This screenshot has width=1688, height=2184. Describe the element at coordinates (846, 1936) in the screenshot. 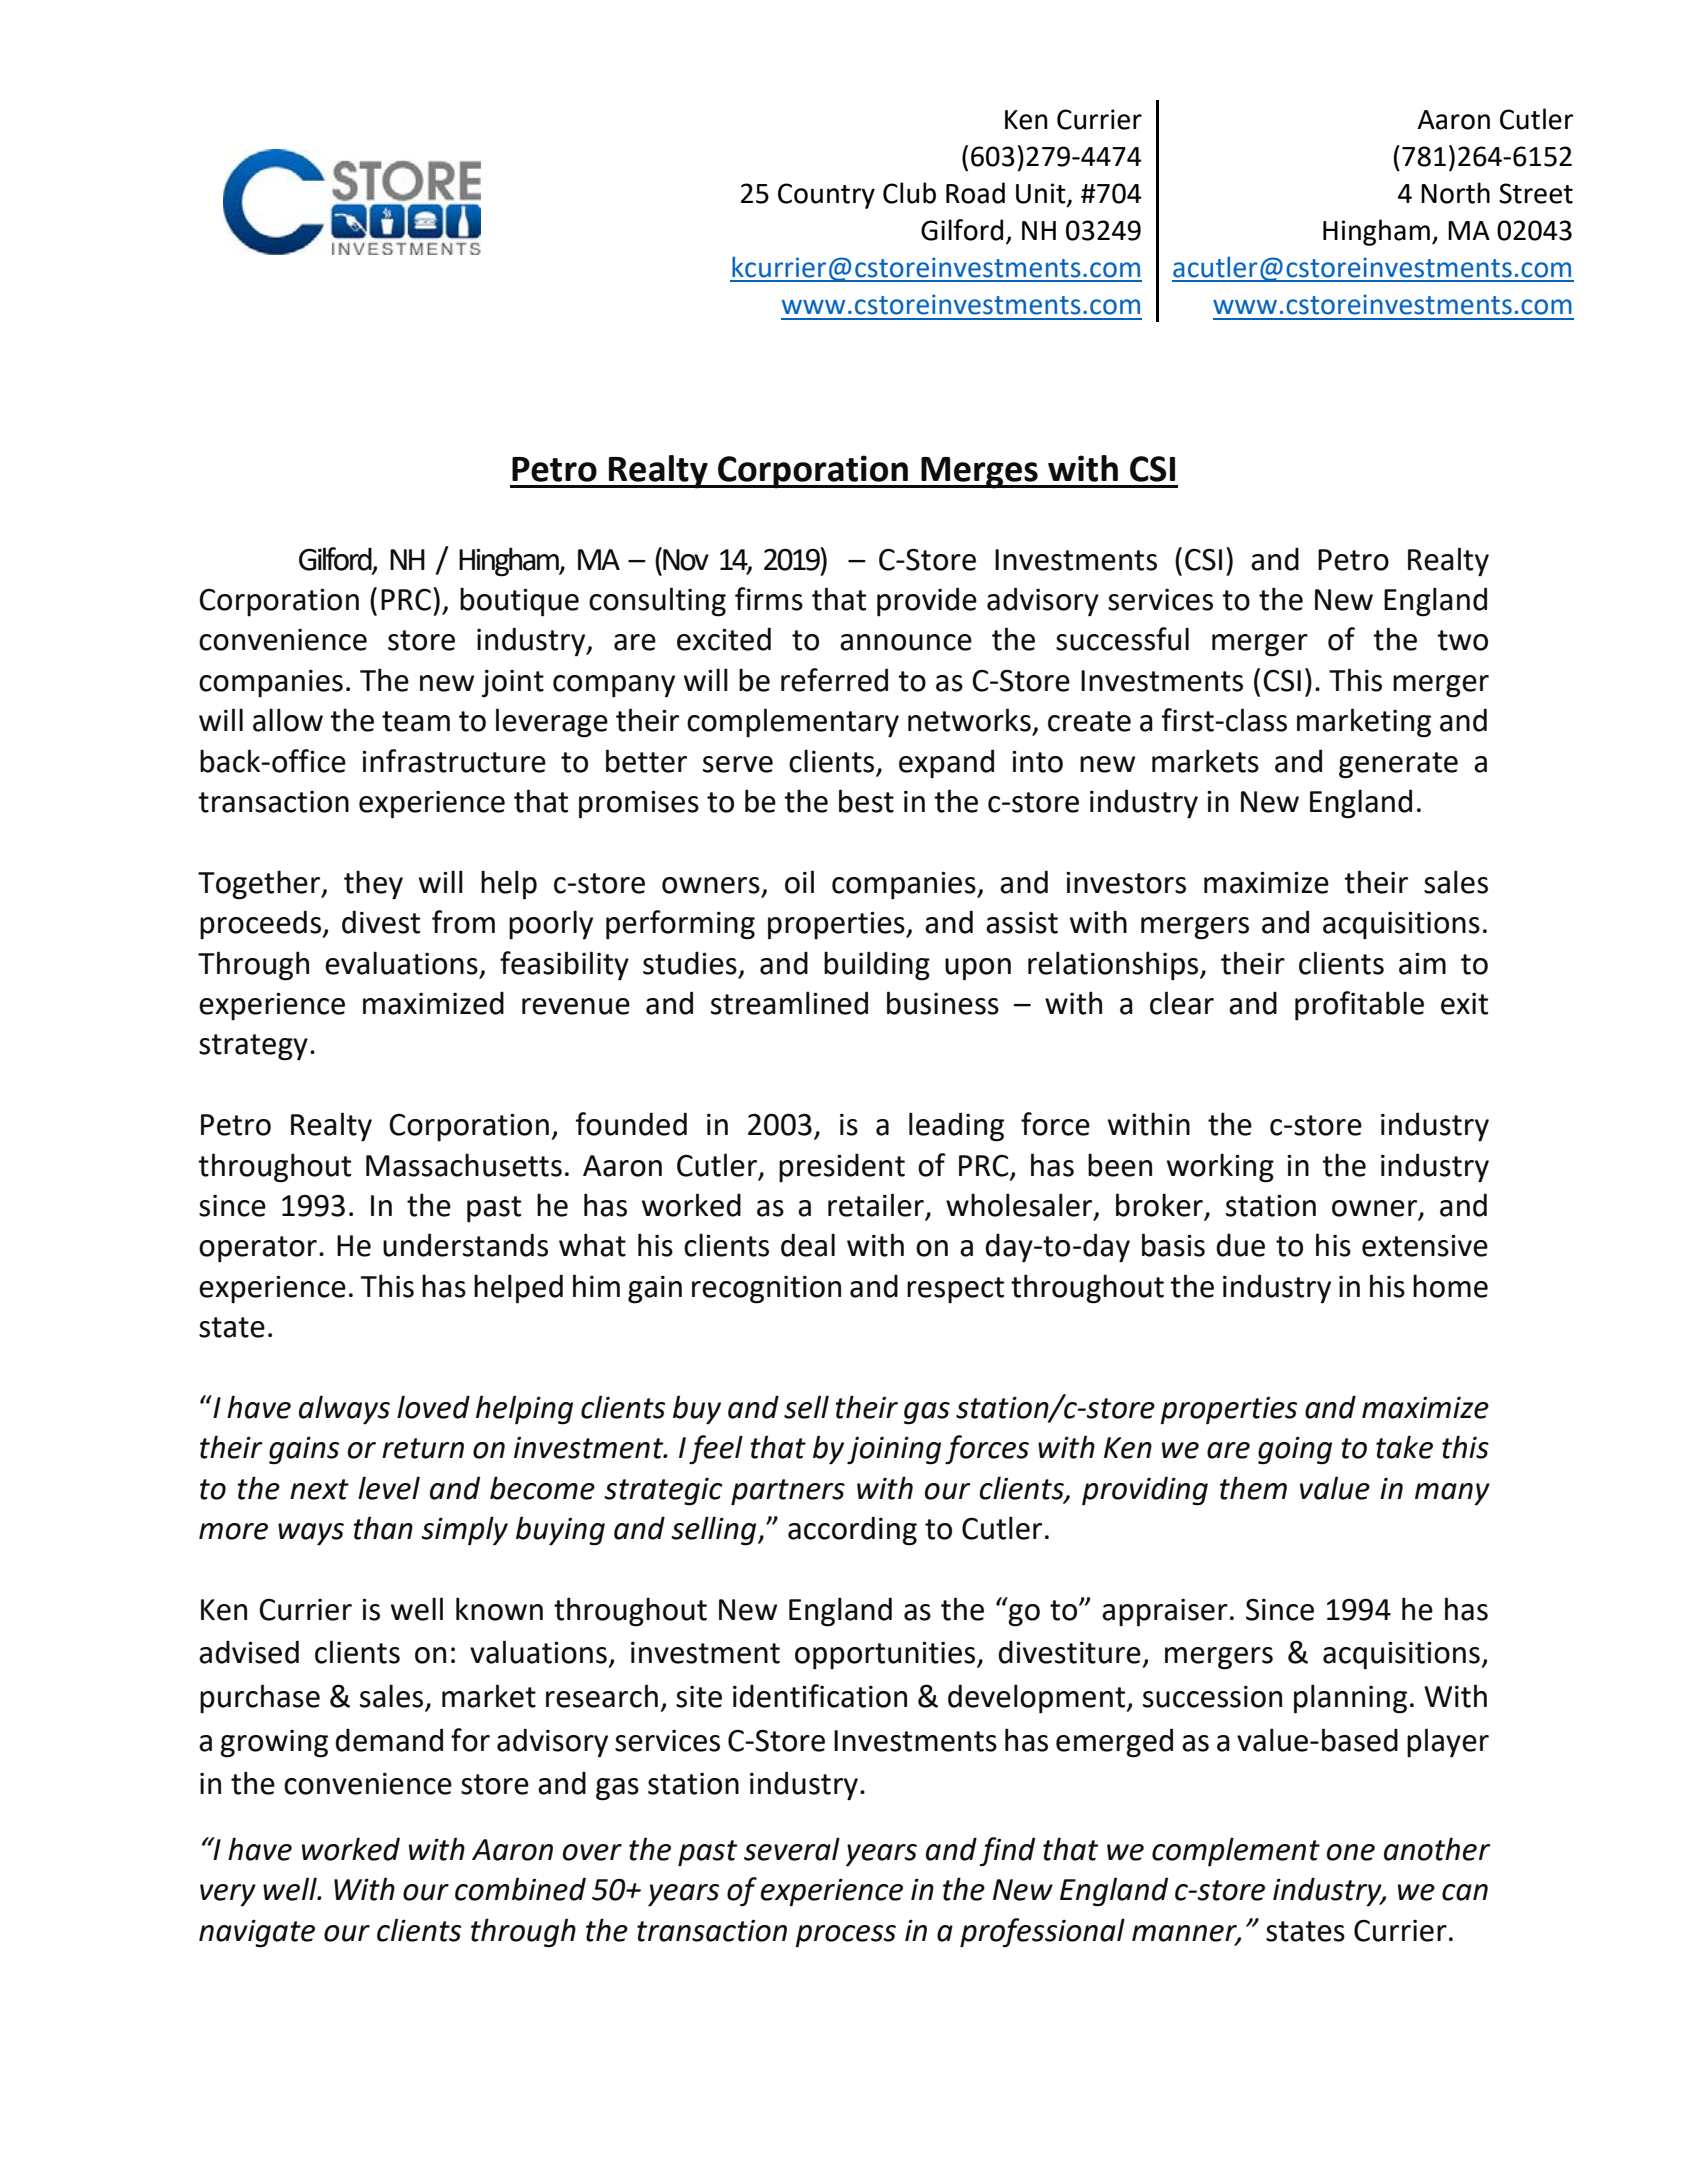

I see `process` at that location.
